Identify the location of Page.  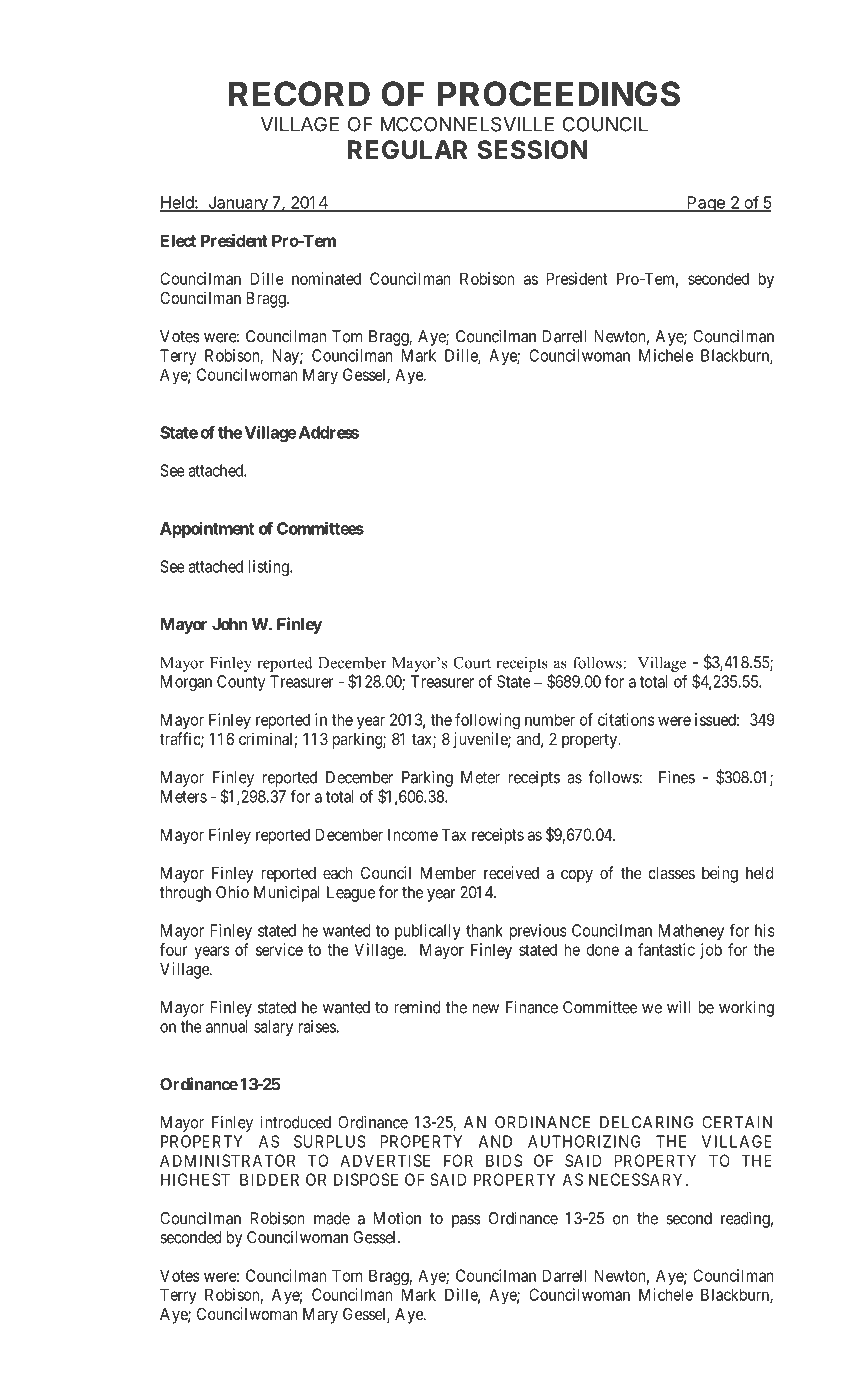
(706, 204).
